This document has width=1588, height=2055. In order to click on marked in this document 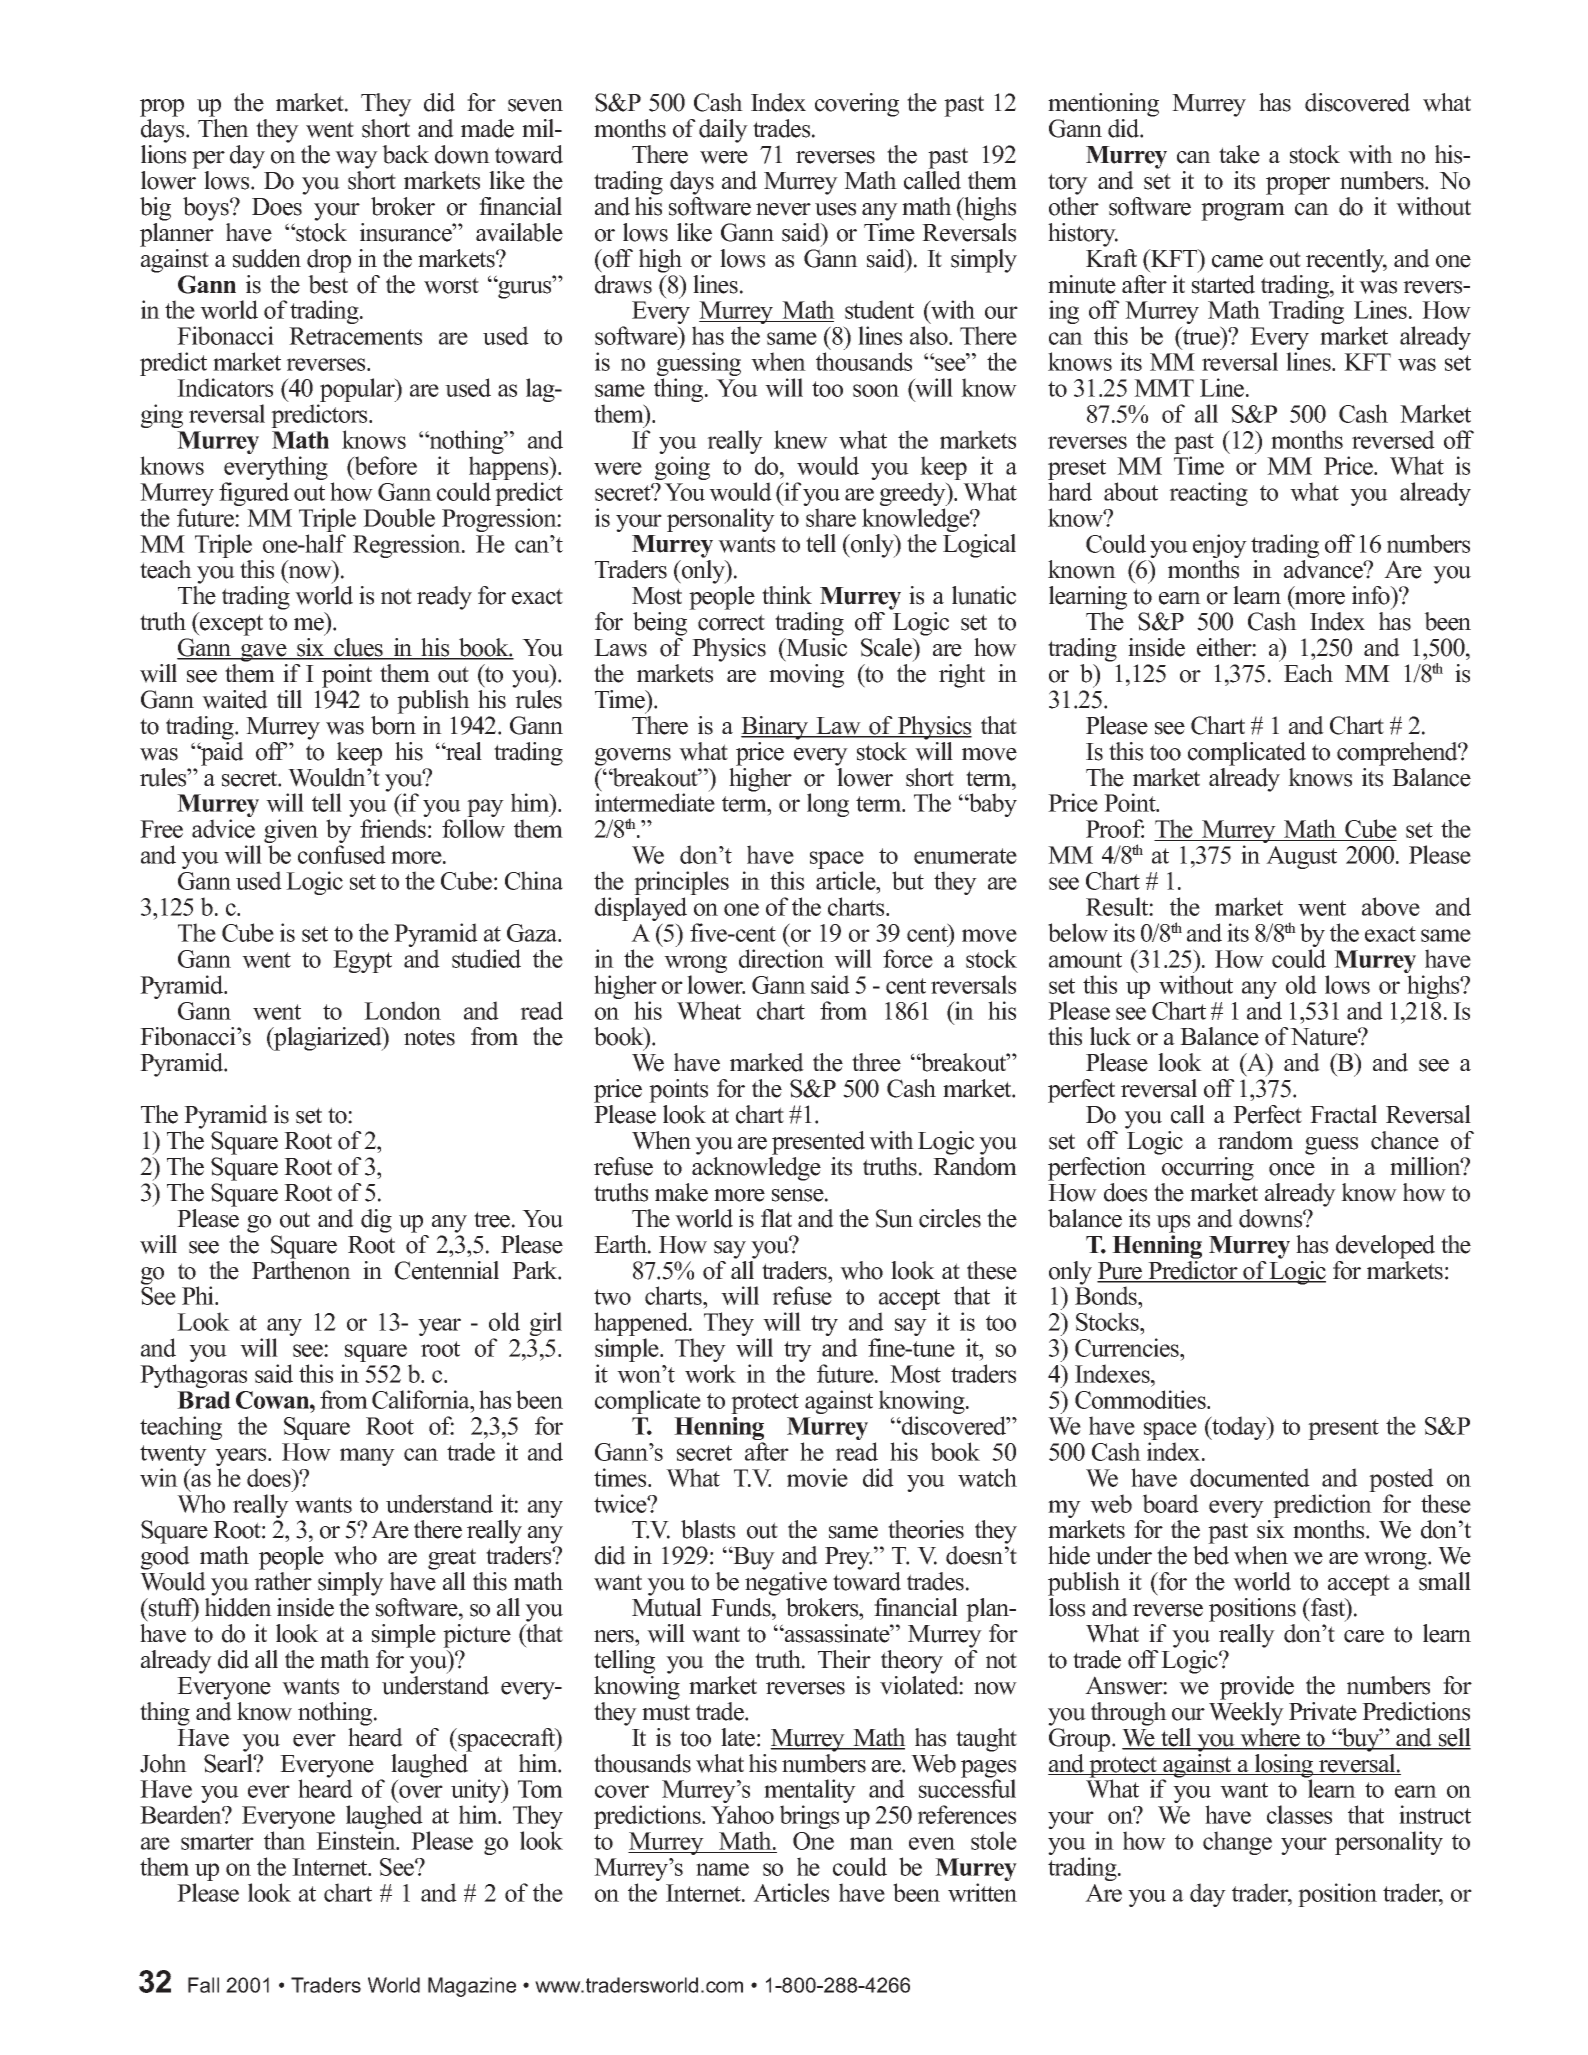, I will do `click(767, 1062)`.
